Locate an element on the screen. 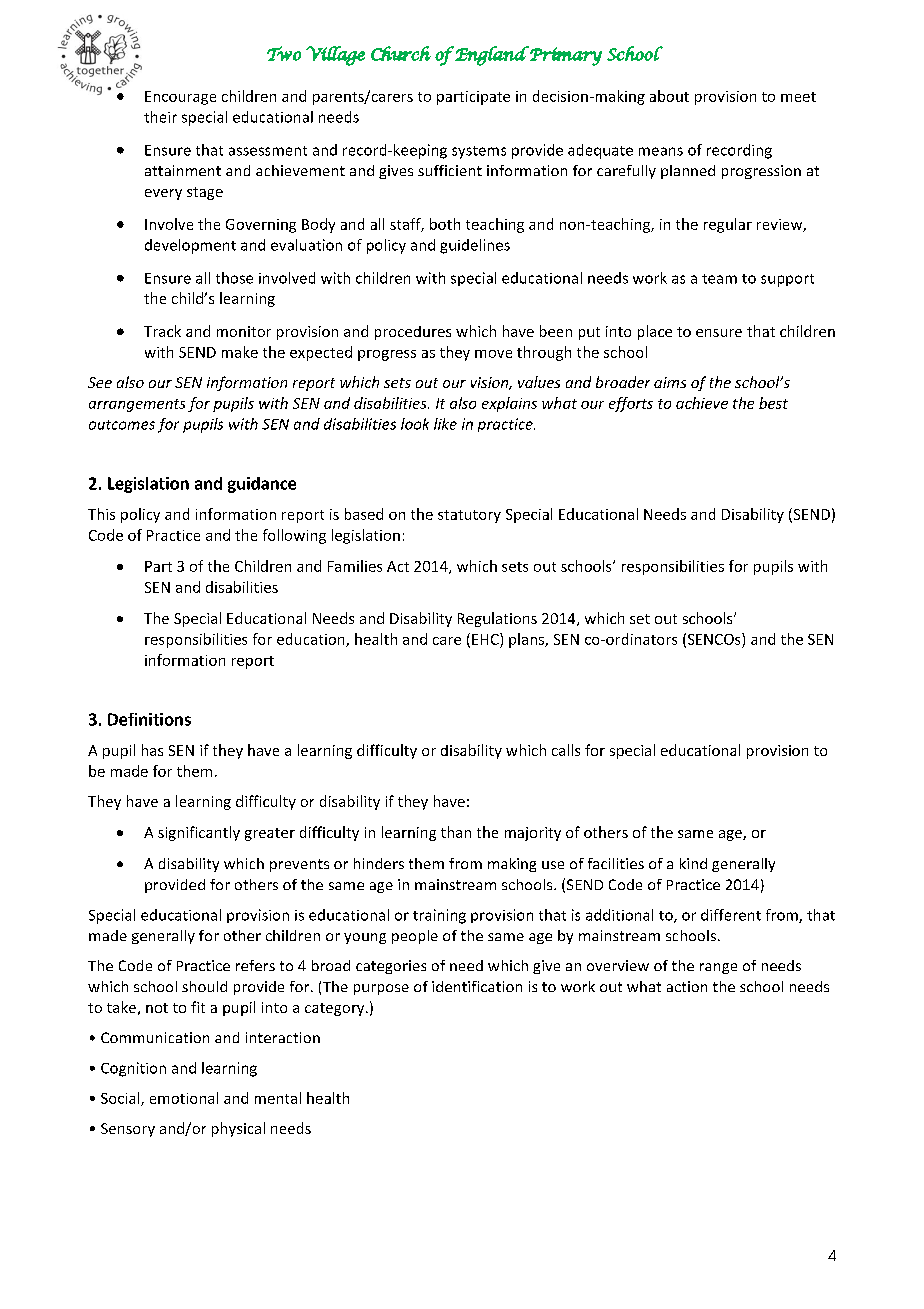 The width and height of the screenshot is (924, 1309). those is located at coordinates (234, 278).
